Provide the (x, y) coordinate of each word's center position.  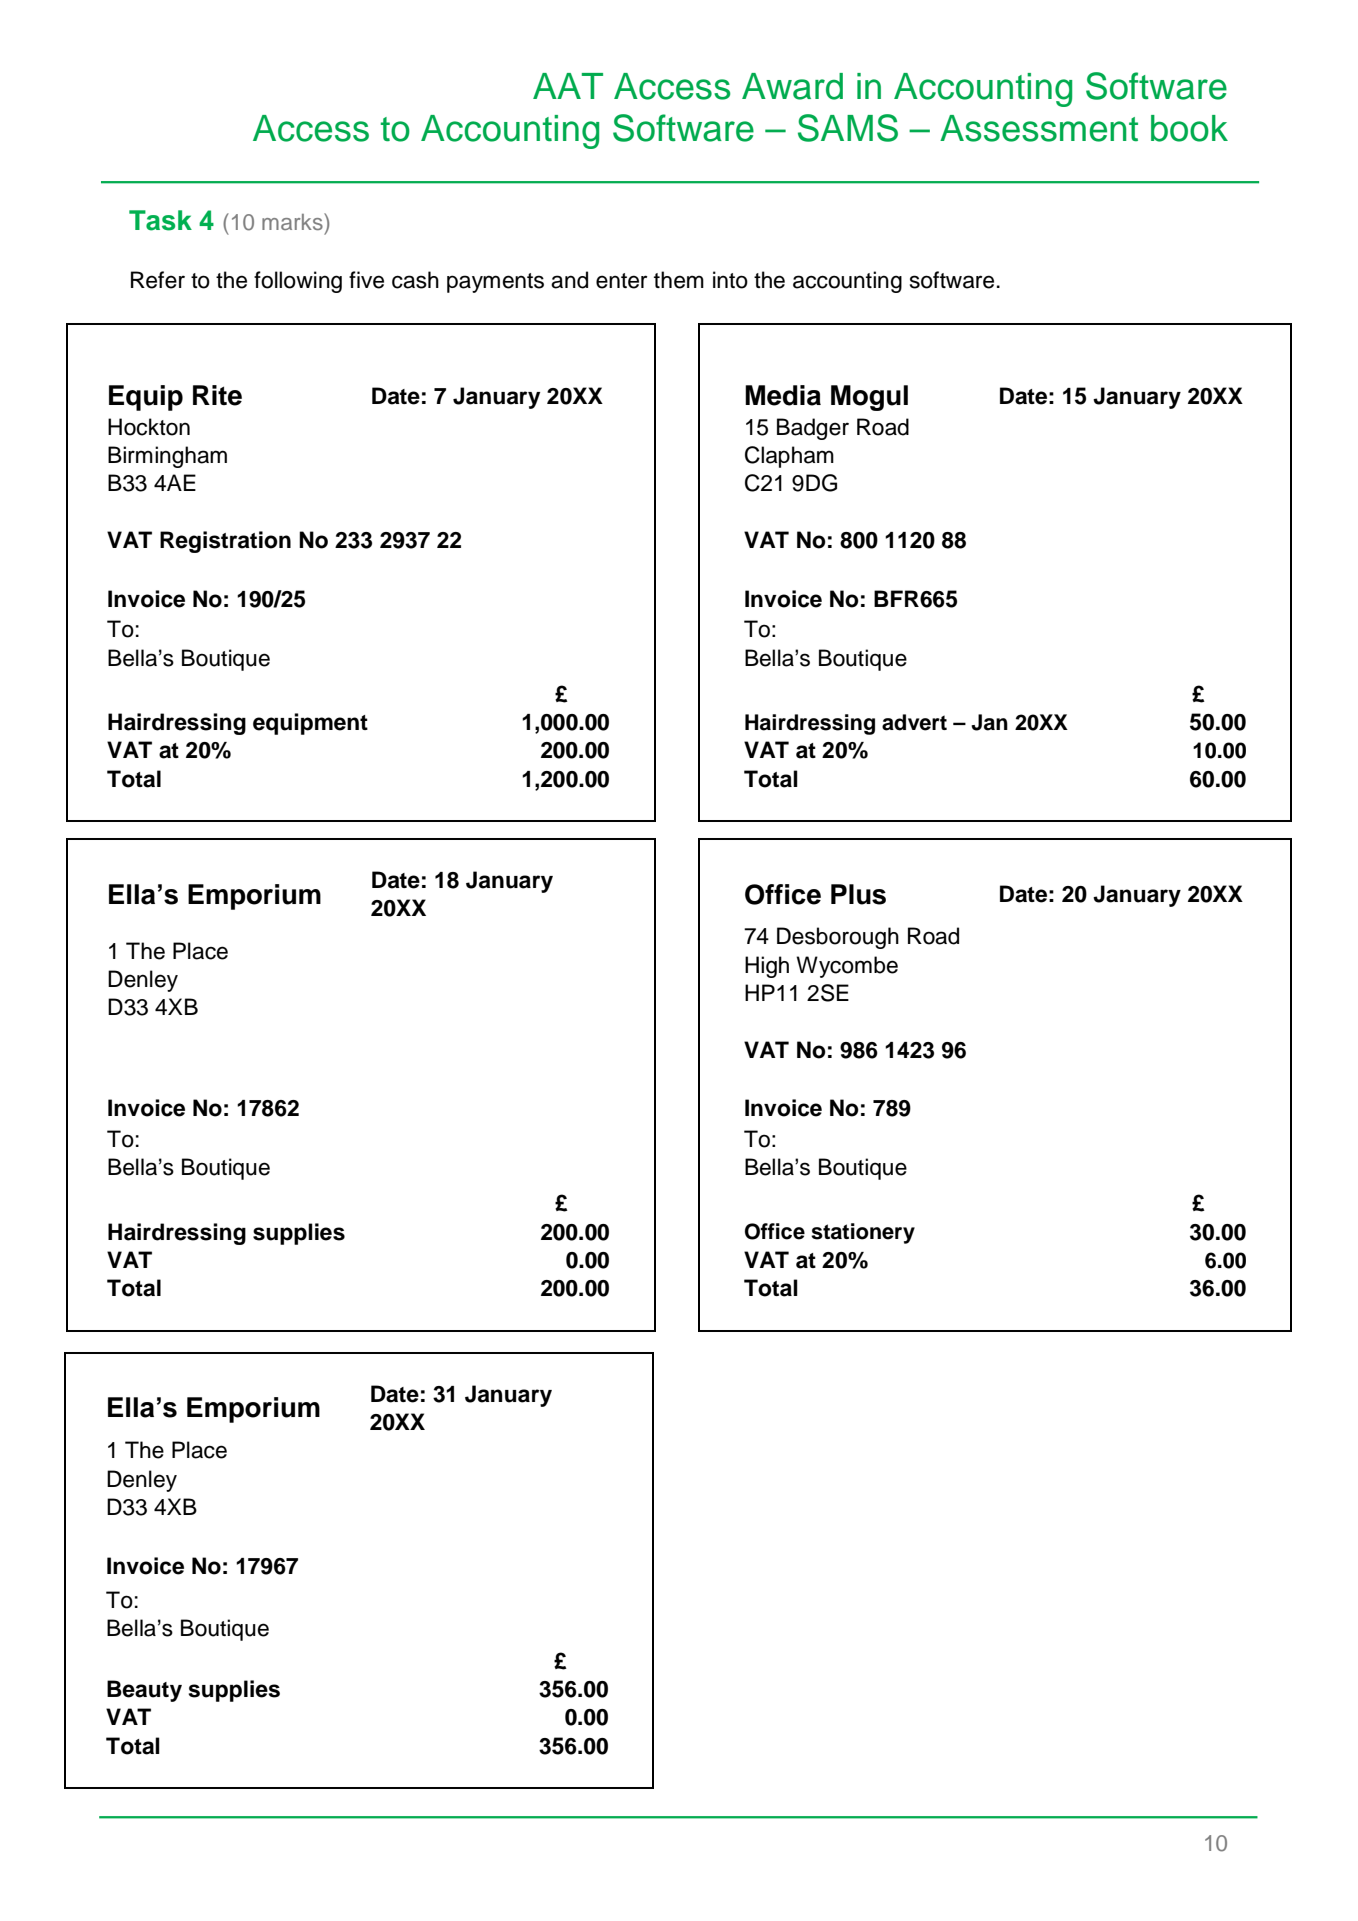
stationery (863, 1233)
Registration (225, 542)
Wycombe (847, 967)
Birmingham (167, 457)
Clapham (789, 457)
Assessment (1039, 128)
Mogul (869, 398)
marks (293, 221)
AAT (568, 86)
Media (783, 395)
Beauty (144, 1691)
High (767, 967)
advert (914, 722)
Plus (858, 894)
